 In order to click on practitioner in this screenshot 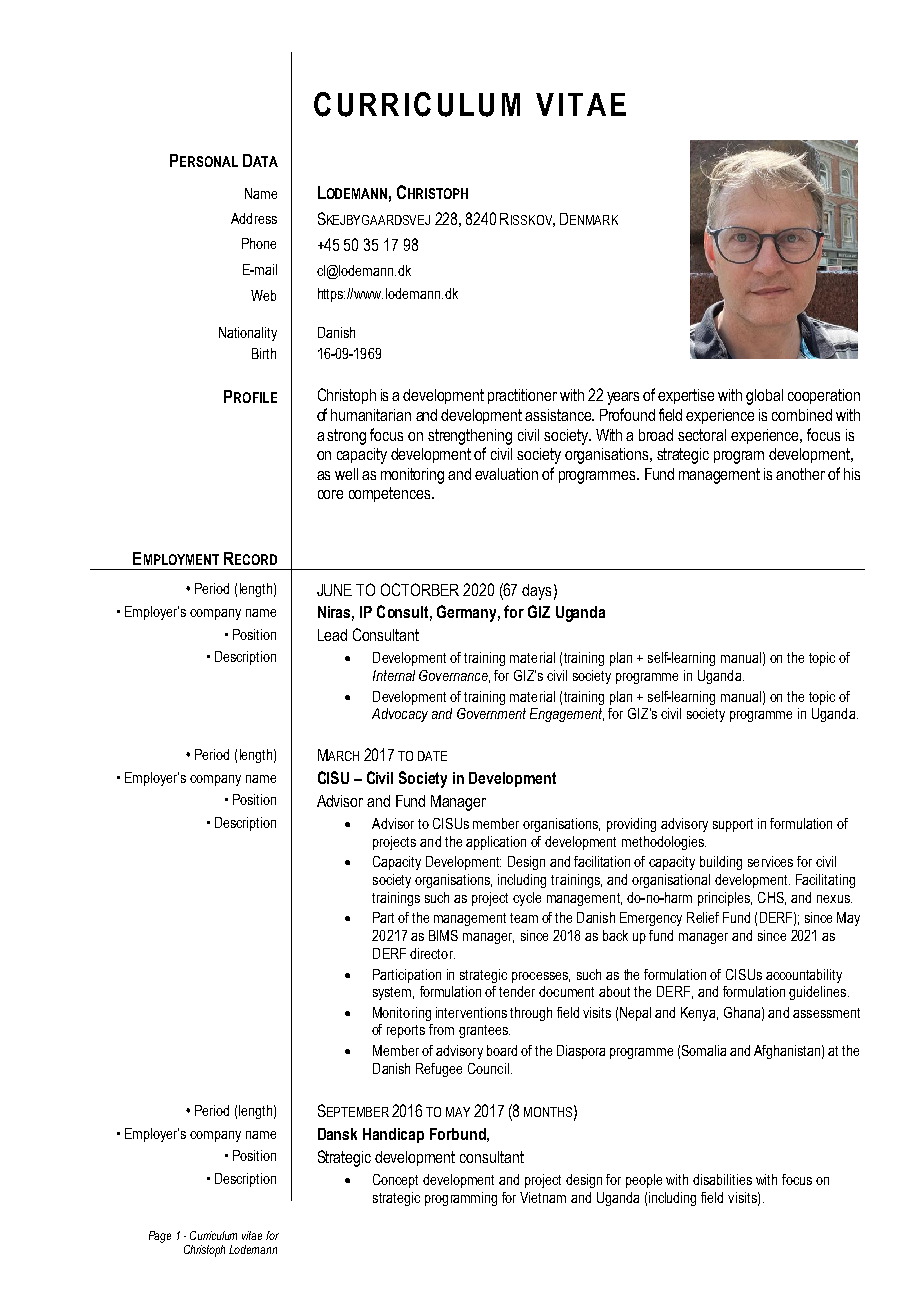, I will do `click(522, 396)`.
